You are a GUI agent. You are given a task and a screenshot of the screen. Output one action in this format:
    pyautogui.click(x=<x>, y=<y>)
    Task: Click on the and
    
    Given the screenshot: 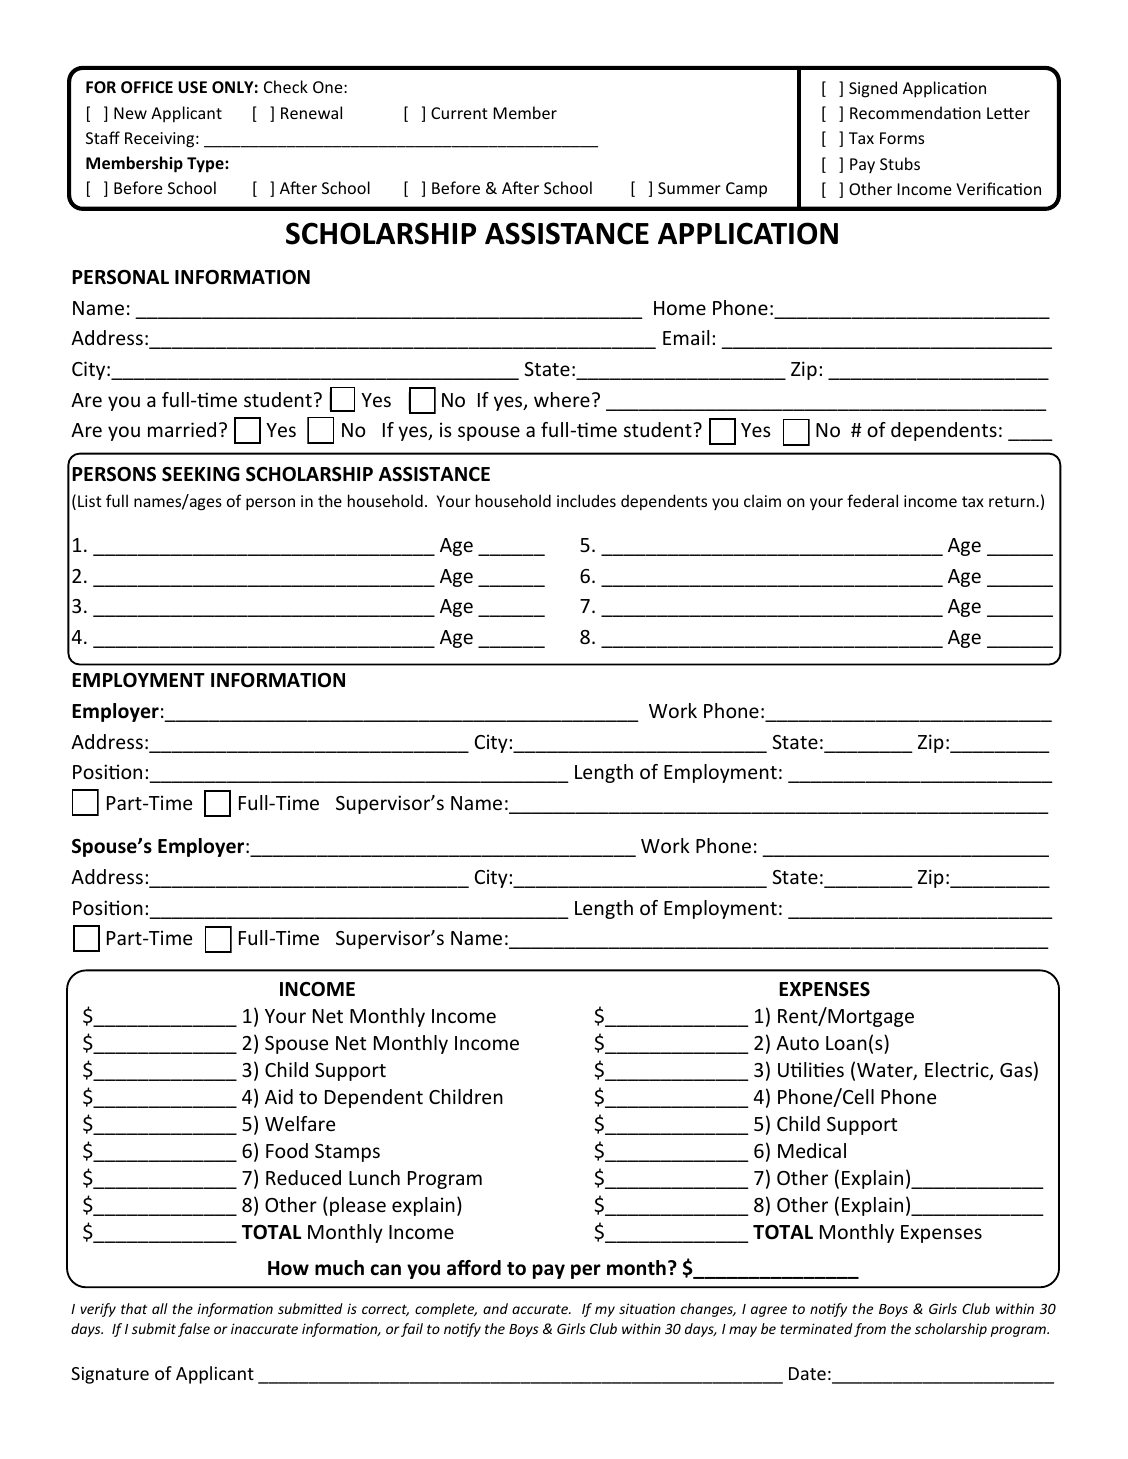 What is the action you would take?
    pyautogui.click(x=495, y=1308)
